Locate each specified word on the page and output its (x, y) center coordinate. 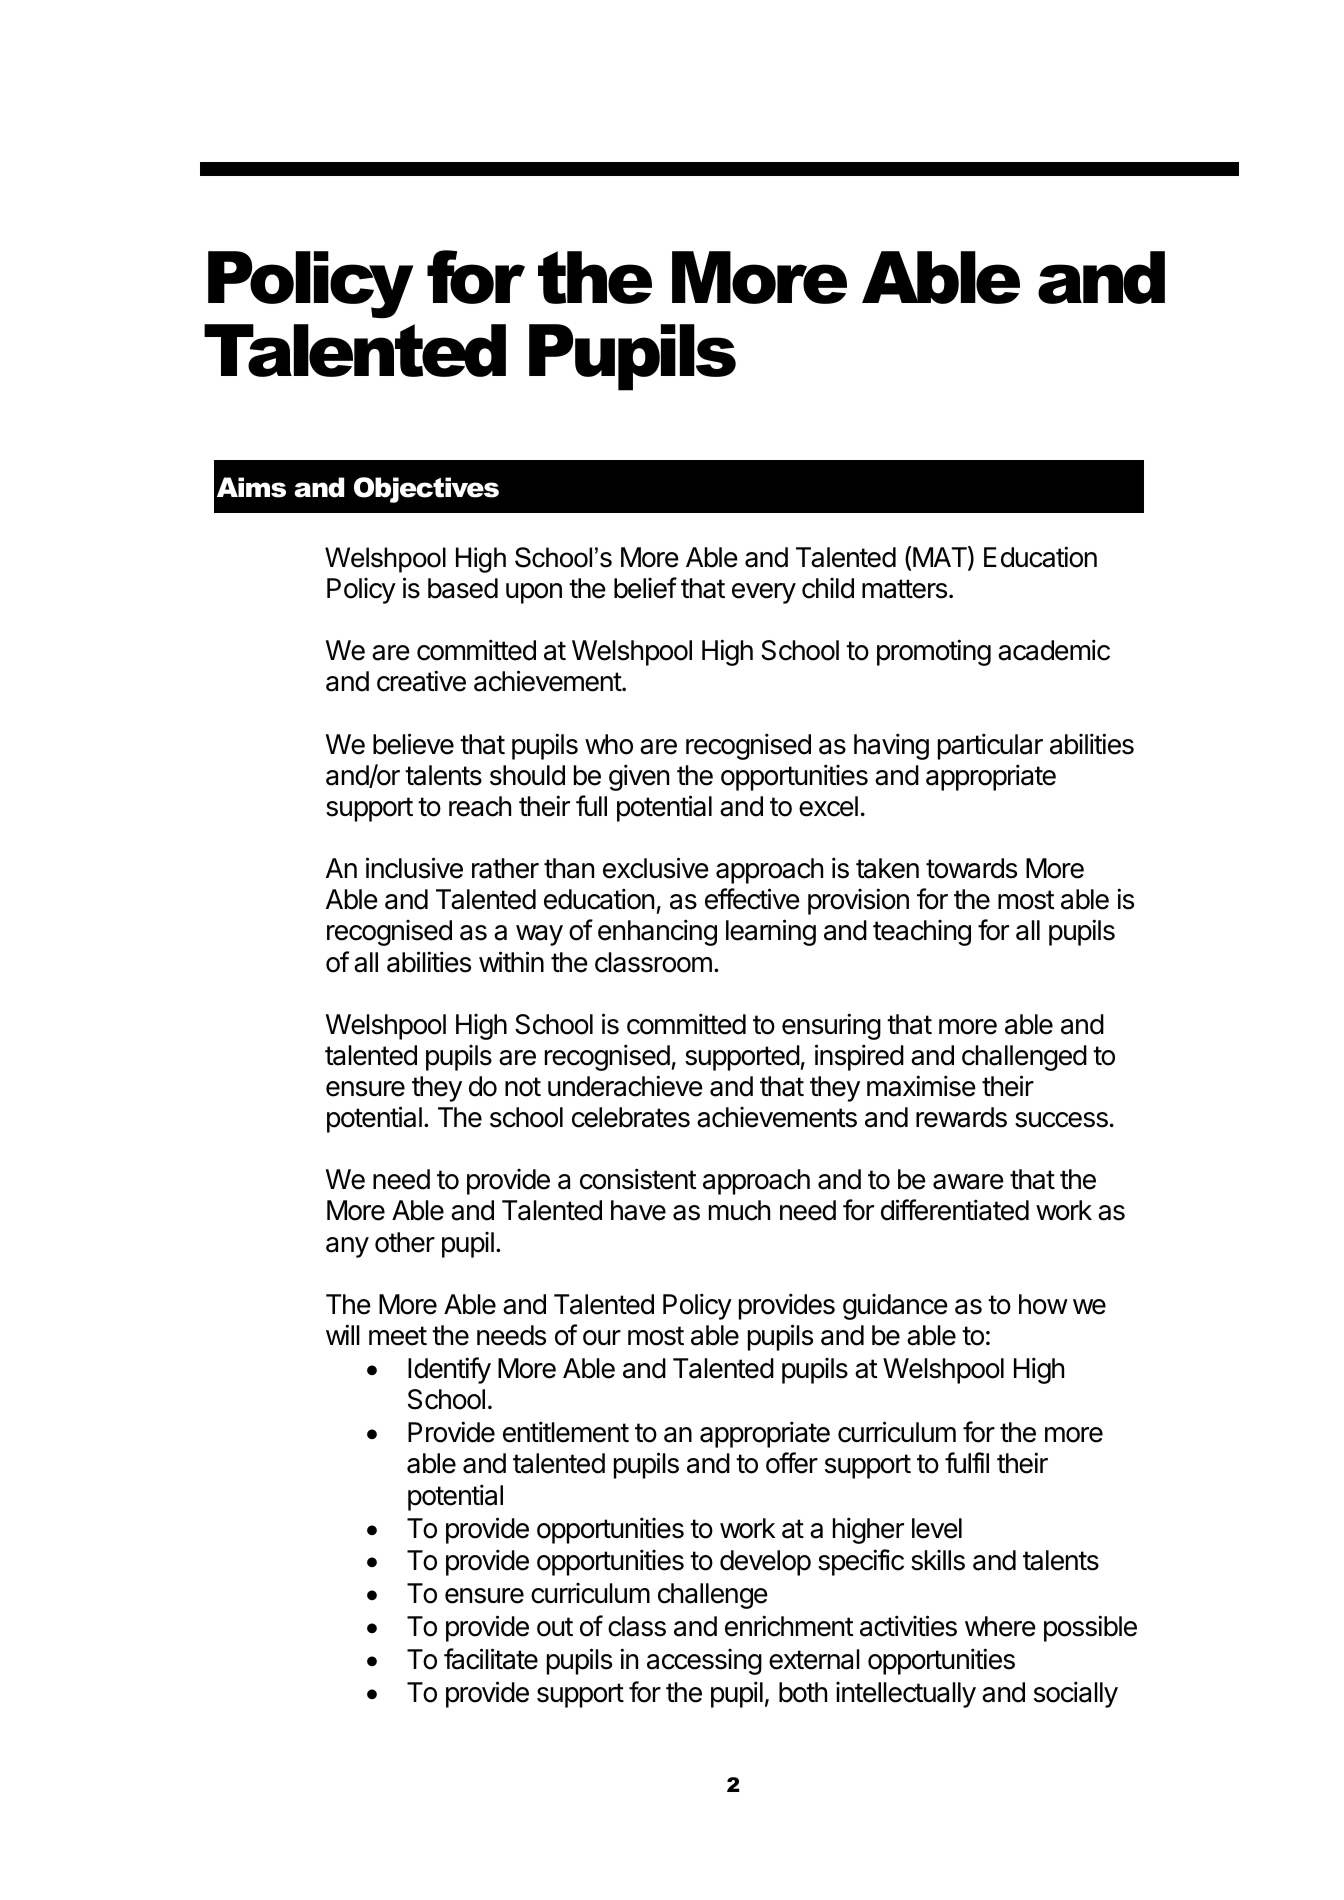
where (1000, 1626)
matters (904, 589)
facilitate (491, 1659)
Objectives (426, 490)
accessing (704, 1662)
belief (645, 588)
